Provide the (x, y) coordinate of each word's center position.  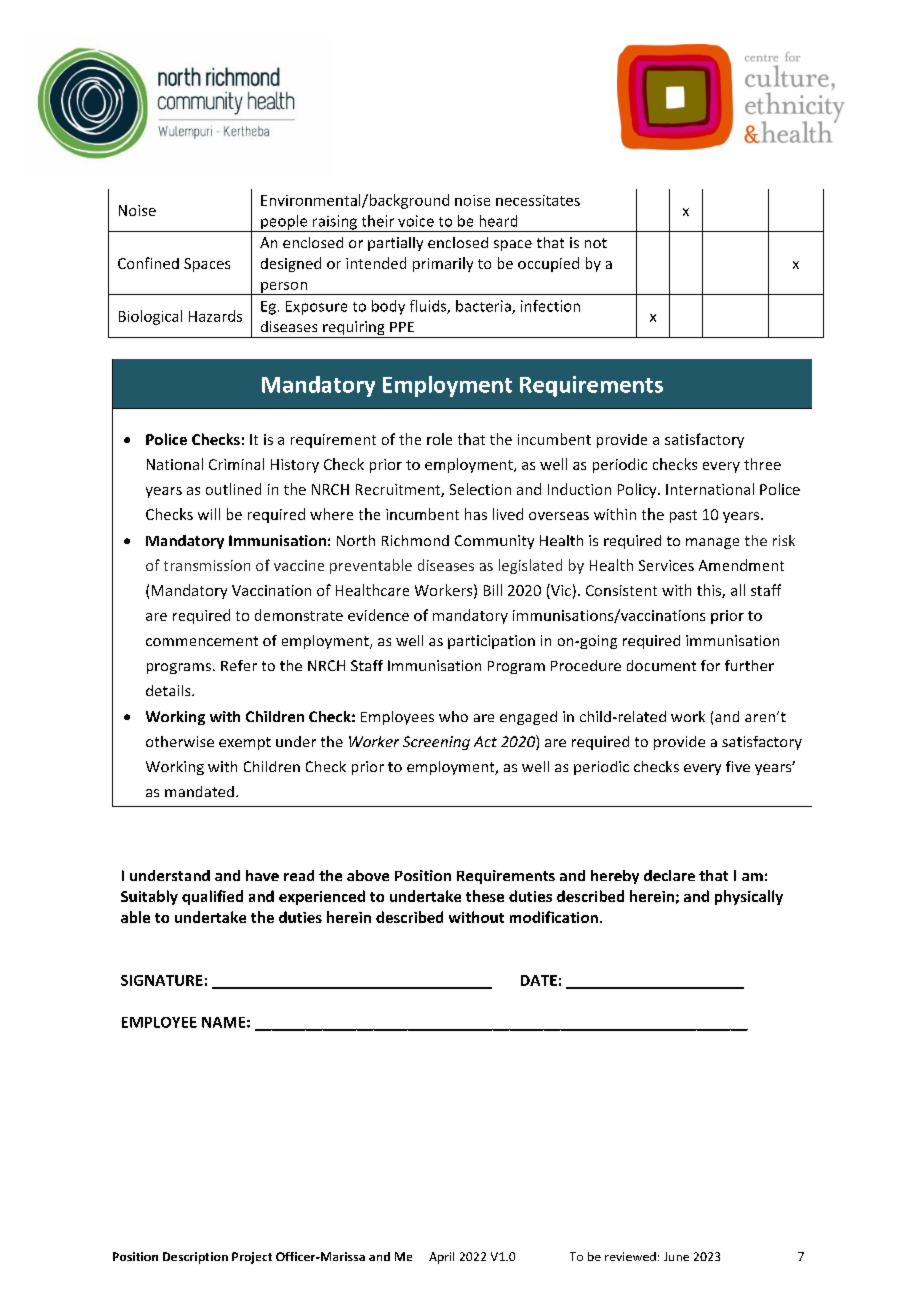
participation (491, 642)
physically (749, 897)
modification (554, 917)
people (284, 223)
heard (498, 221)
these (485, 896)
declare (669, 875)
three (762, 464)
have (262, 875)
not (596, 243)
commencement (202, 641)
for (710, 665)
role (439, 439)
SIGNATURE (162, 980)
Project (252, 1258)
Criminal (236, 464)
